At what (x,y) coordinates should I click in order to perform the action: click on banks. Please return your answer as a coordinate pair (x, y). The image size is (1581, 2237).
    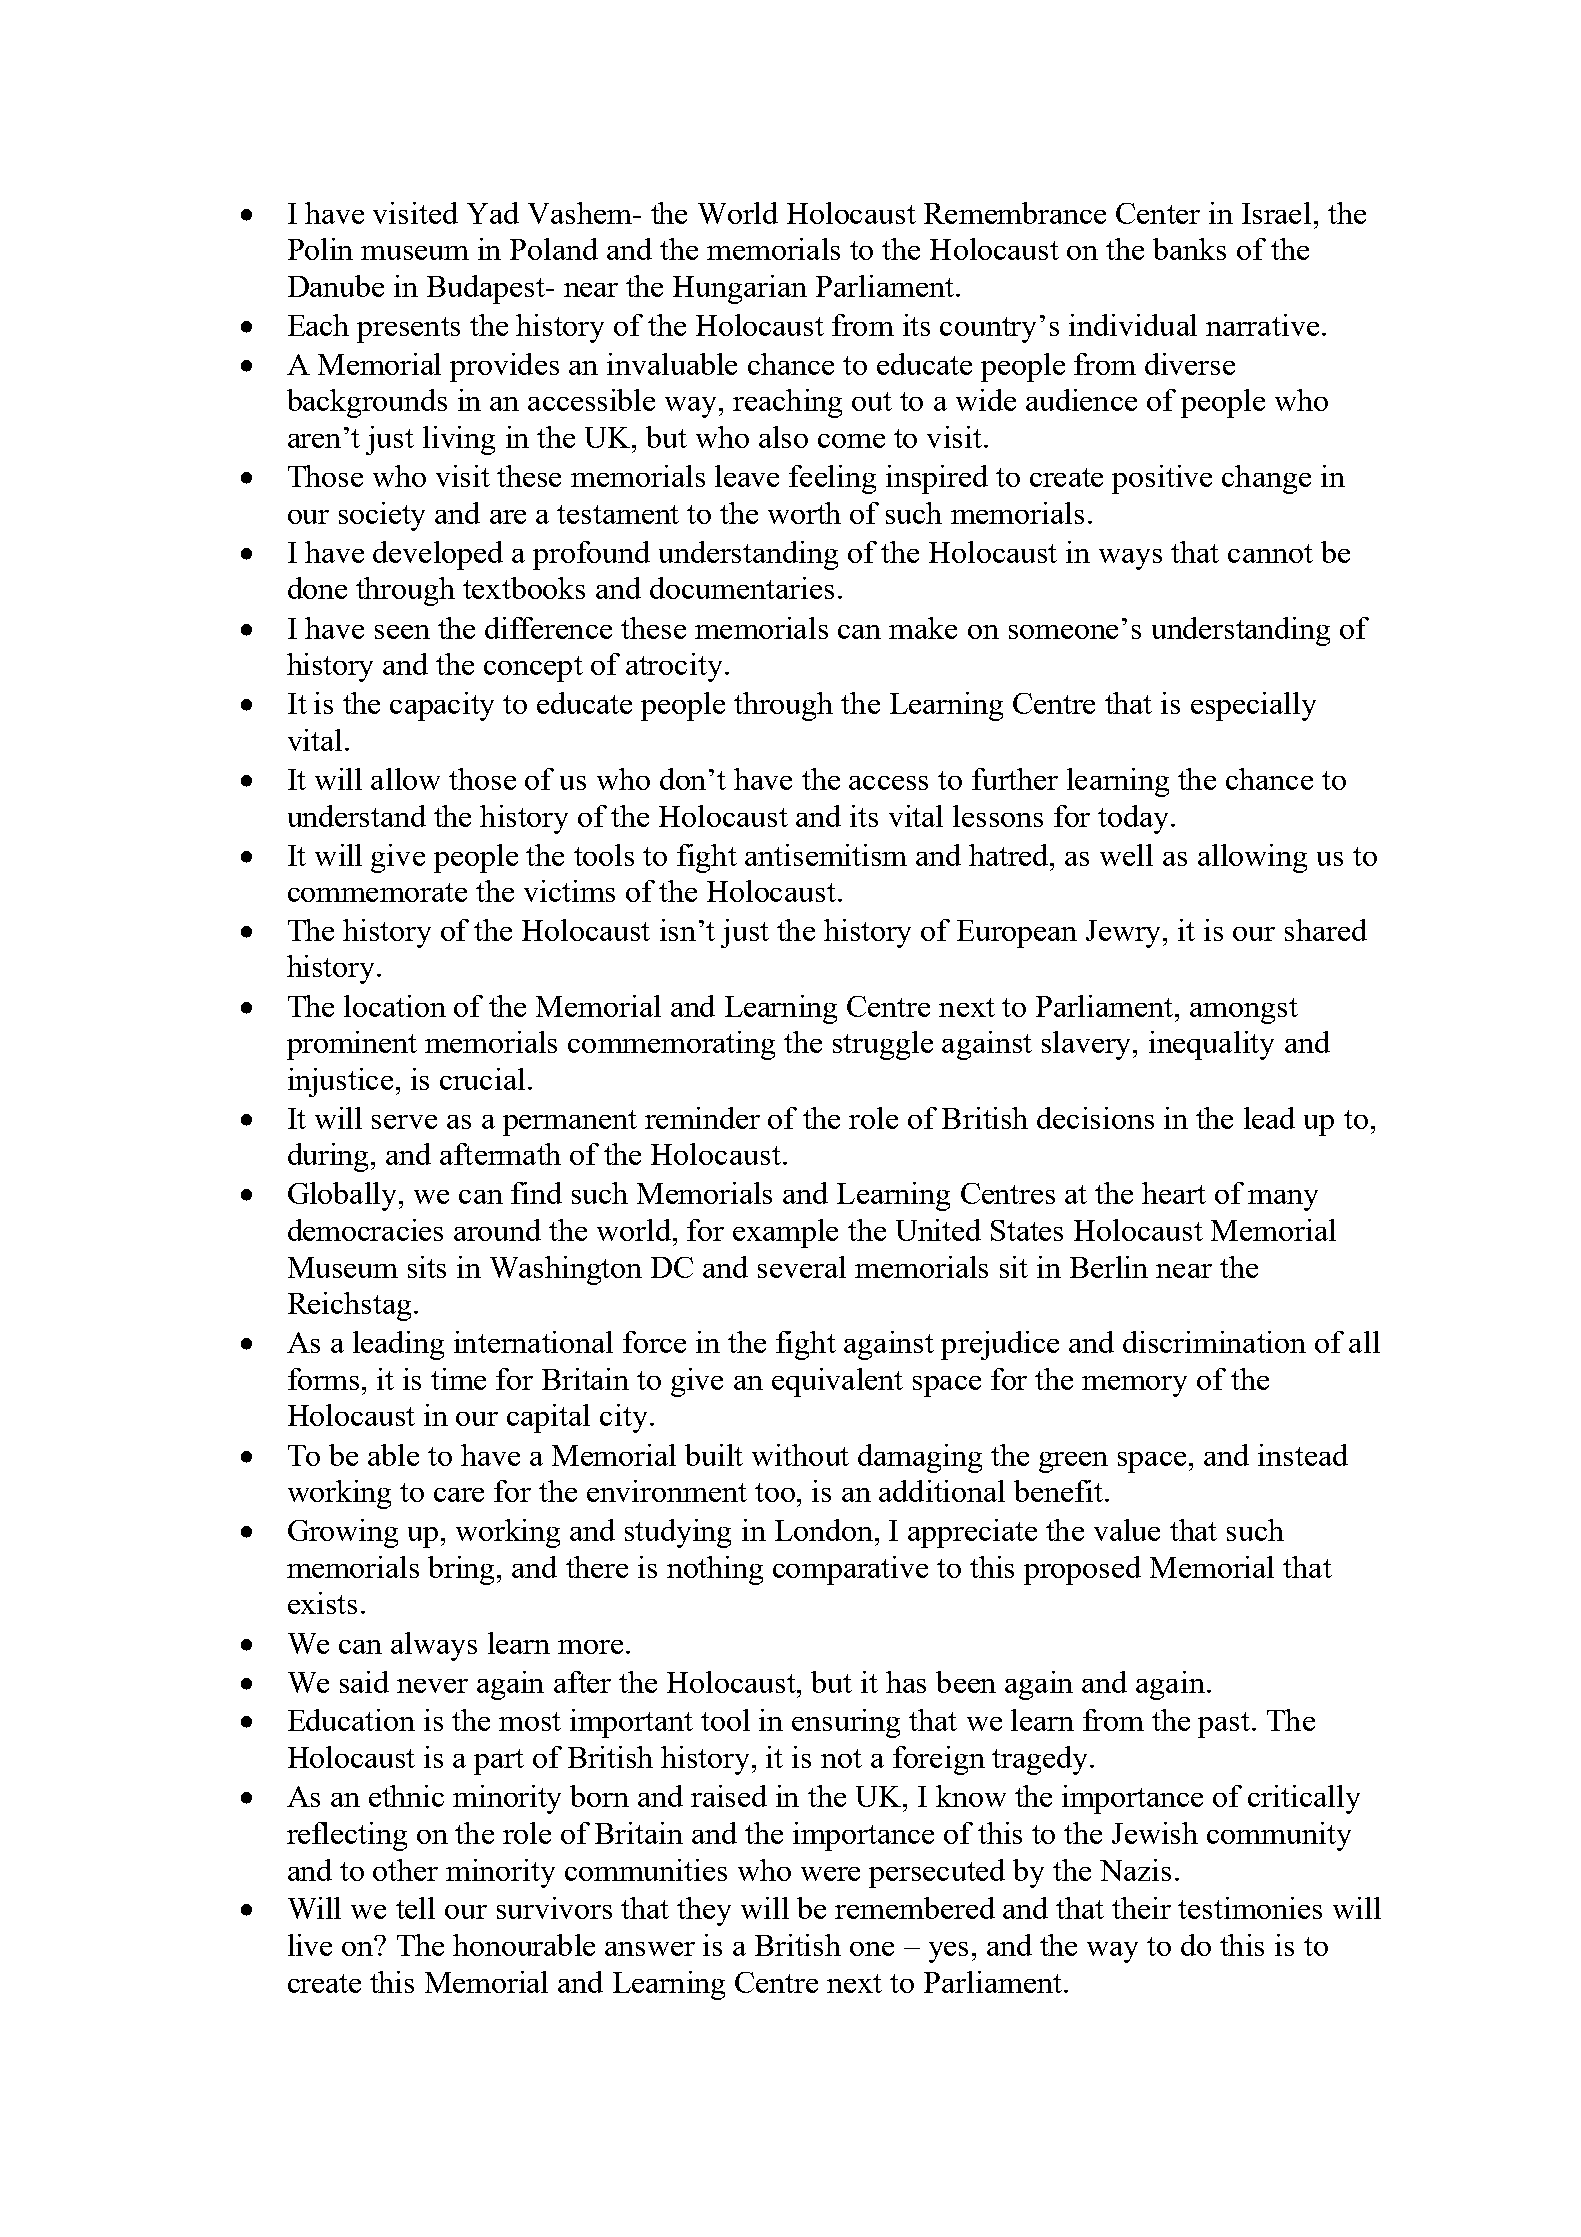
    Looking at the image, I should click on (1189, 249).
